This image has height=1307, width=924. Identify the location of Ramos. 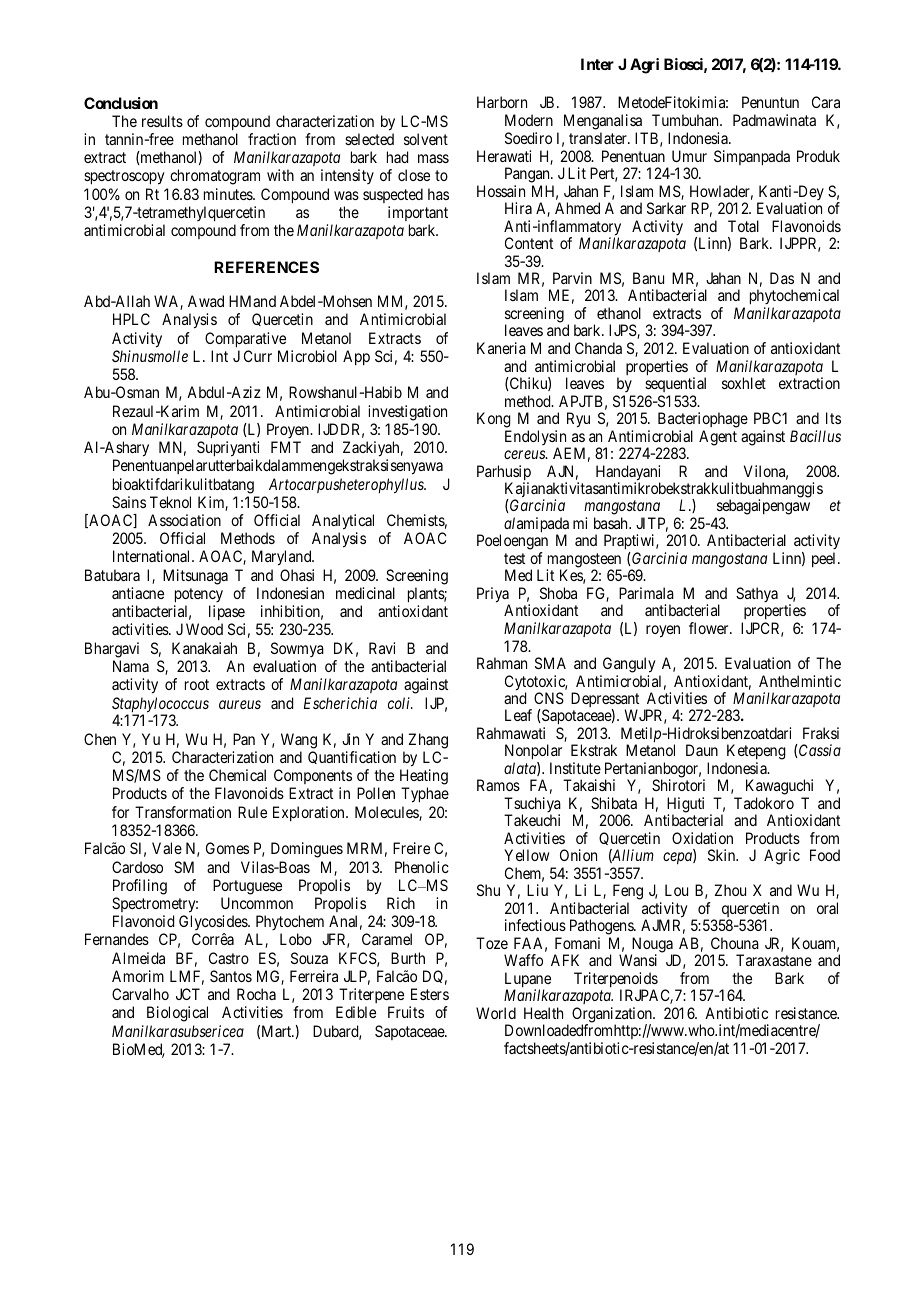
(498, 785).
